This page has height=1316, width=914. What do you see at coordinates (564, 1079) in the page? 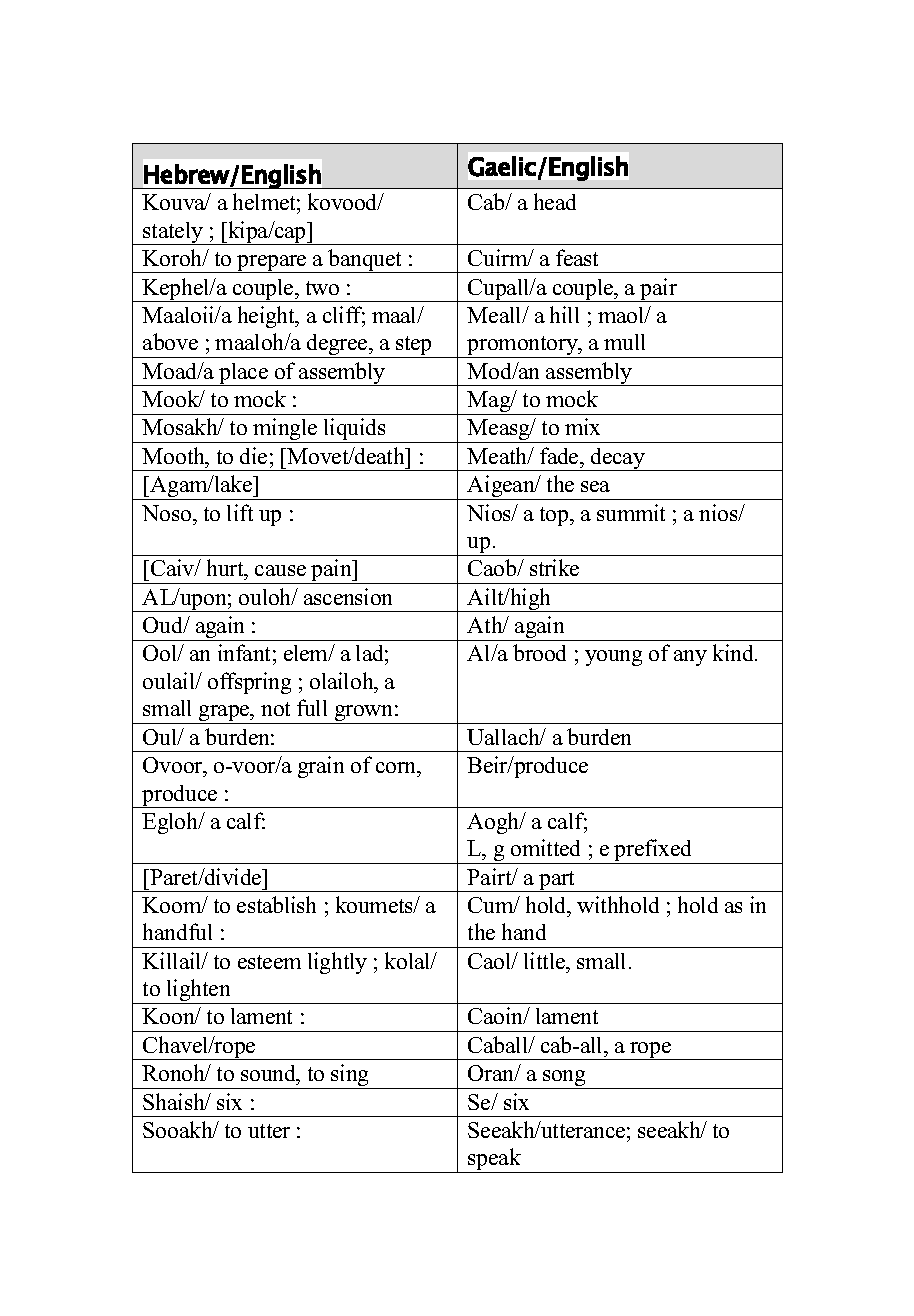
I see `song` at bounding box center [564, 1079].
